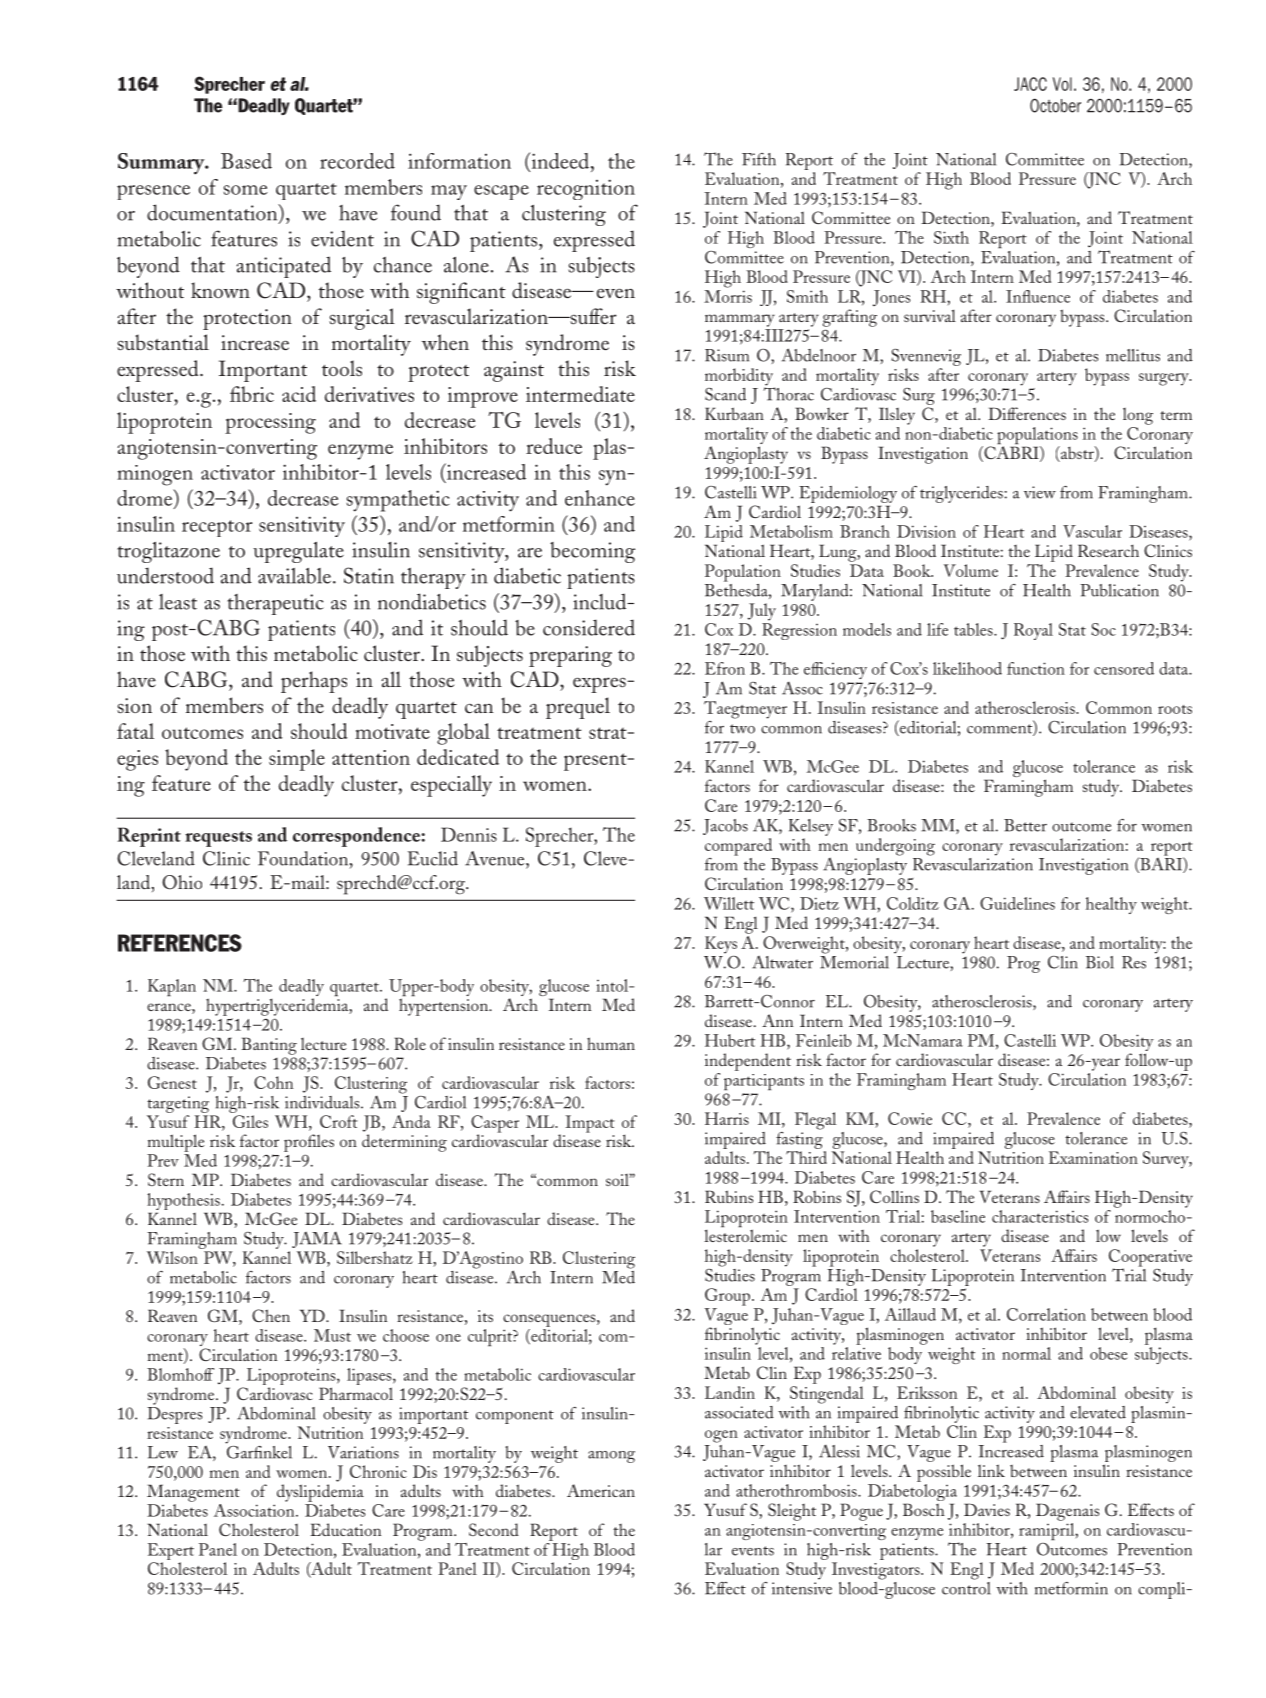  Describe the element at coordinates (1100, 962) in the screenshot. I see `Biol` at that location.
